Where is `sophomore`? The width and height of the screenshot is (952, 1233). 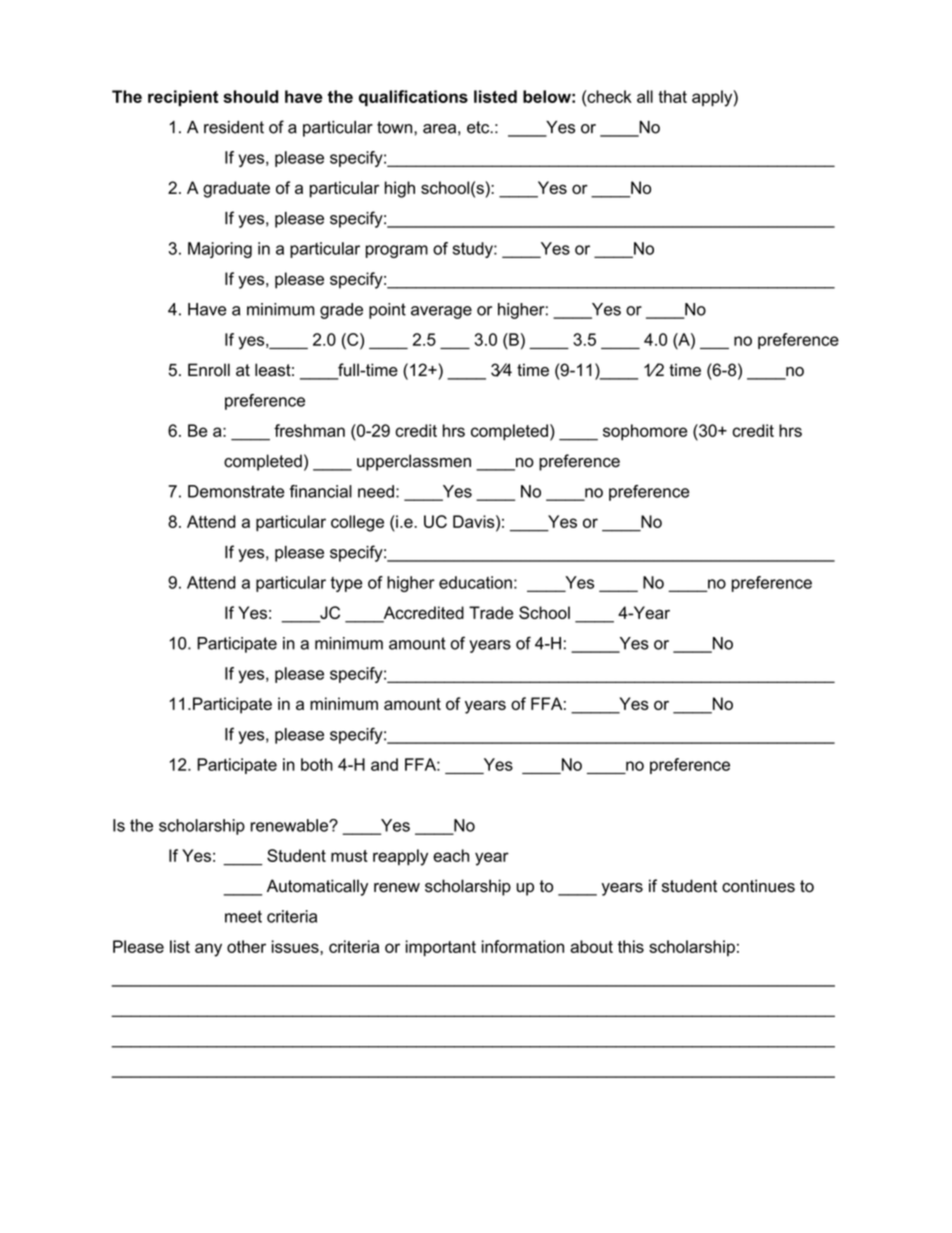 sophomore is located at coordinates (645, 432).
